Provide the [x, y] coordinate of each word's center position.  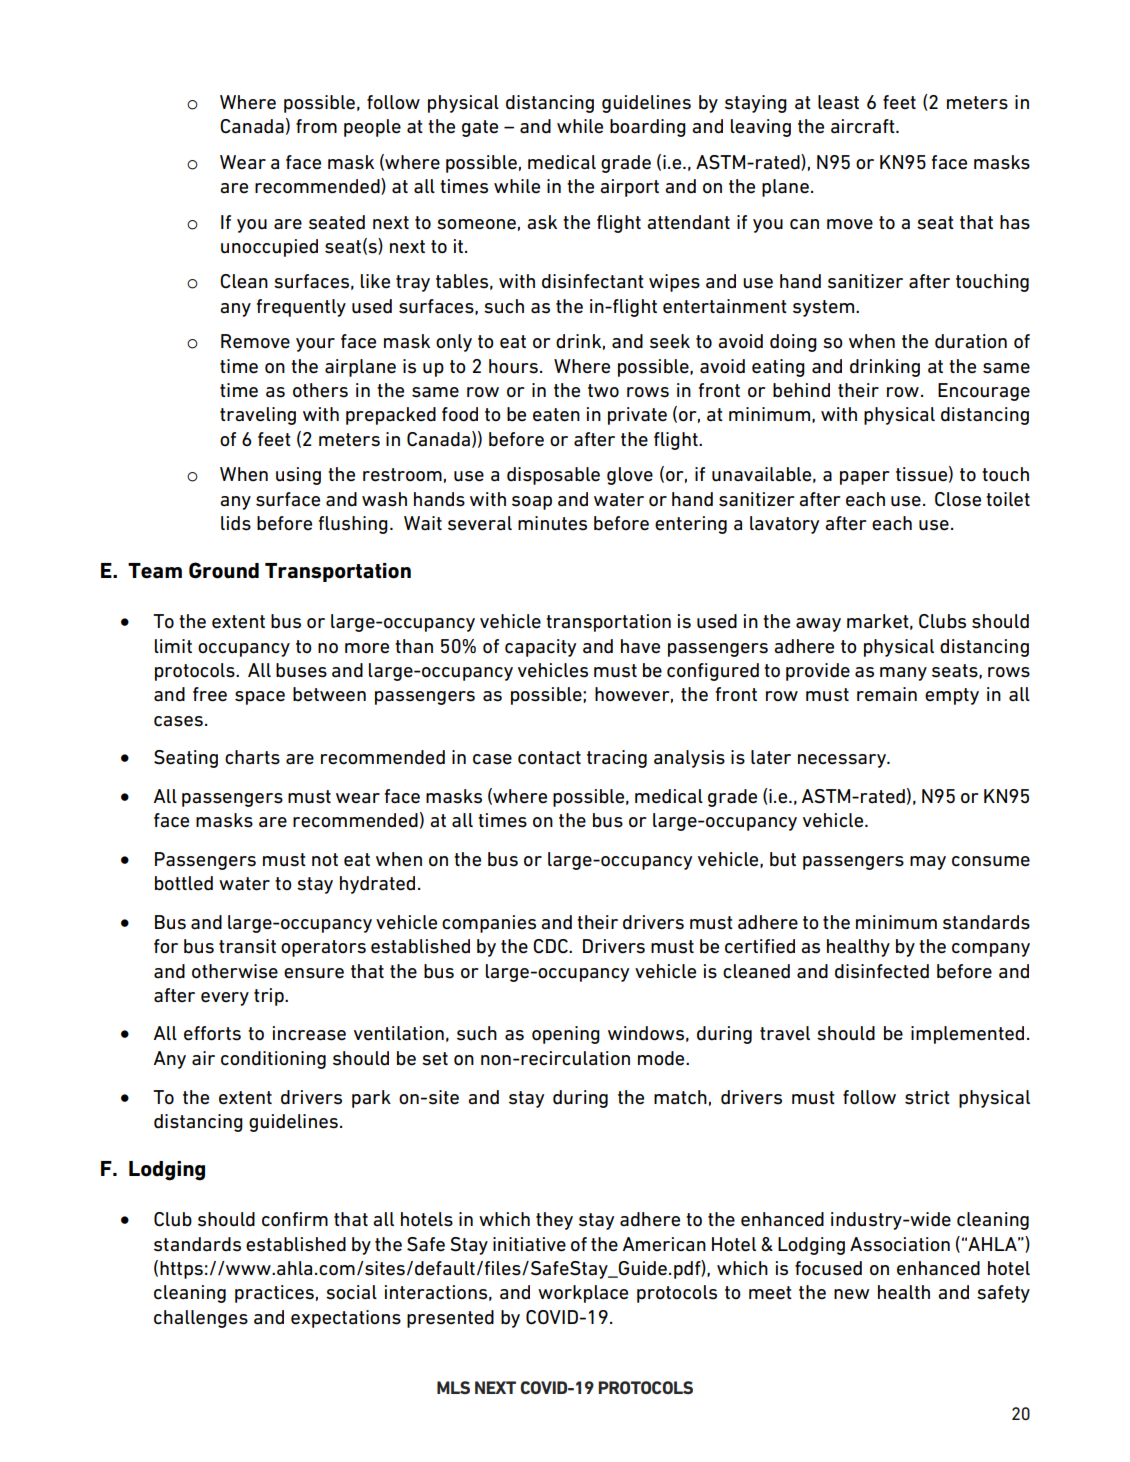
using [298, 476]
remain [887, 694]
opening [566, 1035]
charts [252, 757]
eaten [556, 415]
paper [864, 478]
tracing [617, 759]
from [316, 126]
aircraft [864, 126]
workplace [583, 1294]
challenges [201, 1319]
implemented [967, 1035]
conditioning [273, 1060]
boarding [648, 128]
